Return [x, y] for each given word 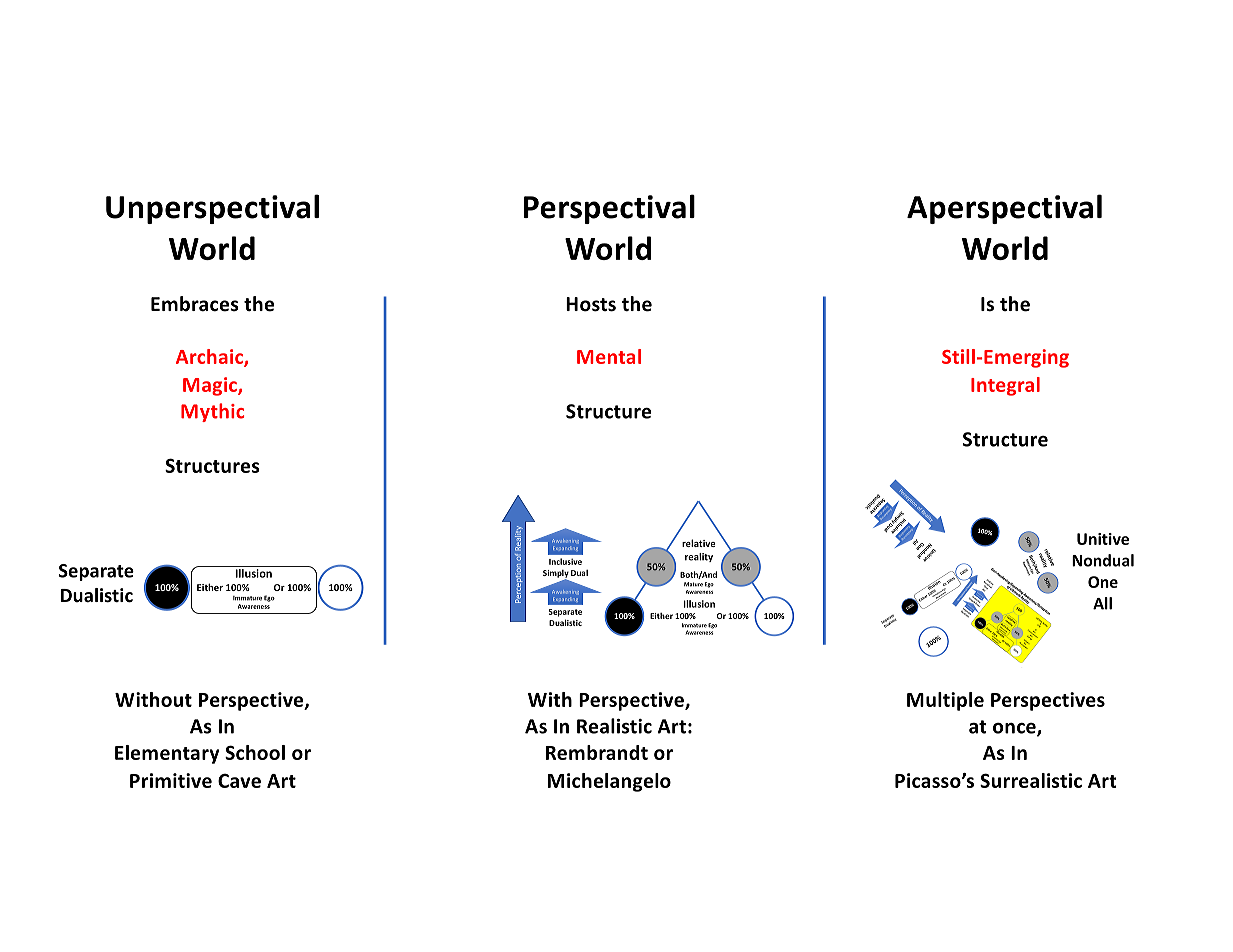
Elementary [167, 754]
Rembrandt [597, 752]
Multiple [945, 701]
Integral [1005, 386]
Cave [239, 781]
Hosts [591, 304]
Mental [609, 356]
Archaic [210, 357]
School [255, 752]
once [1015, 729]
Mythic [212, 412]
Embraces [195, 304]
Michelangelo [609, 782]
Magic [211, 386]
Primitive [171, 780]
